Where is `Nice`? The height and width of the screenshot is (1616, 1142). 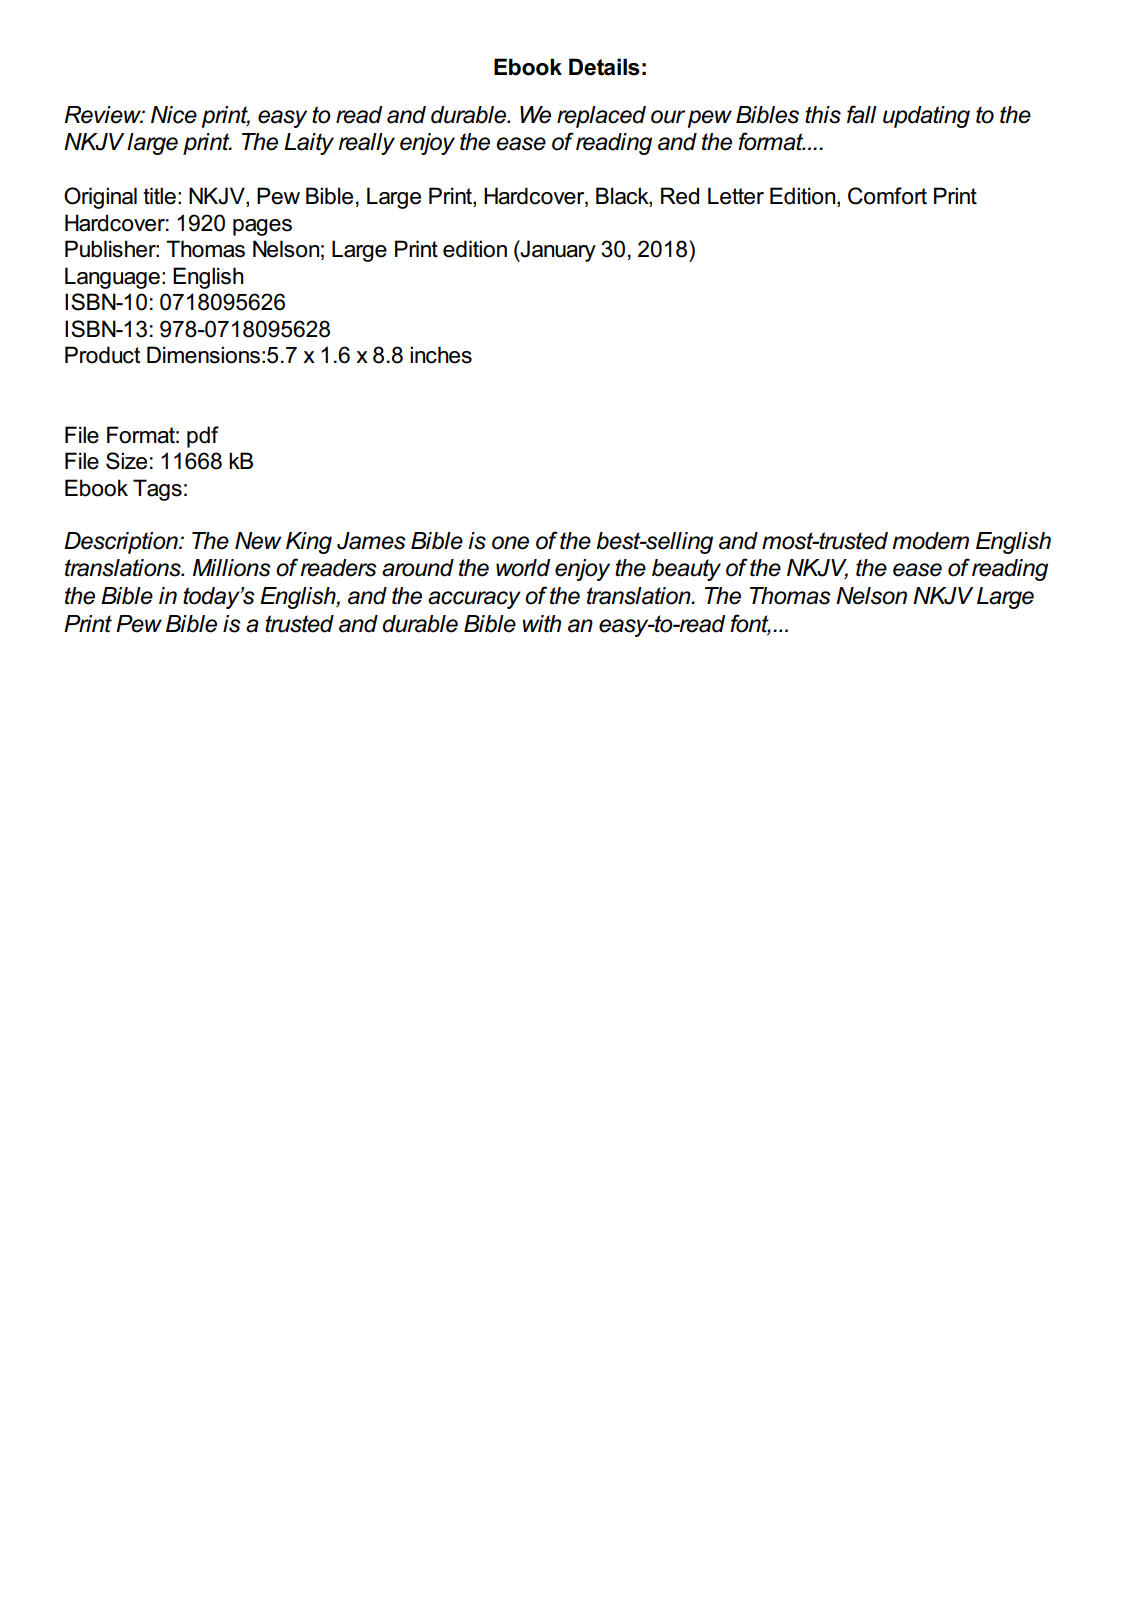 Nice is located at coordinates (174, 115).
